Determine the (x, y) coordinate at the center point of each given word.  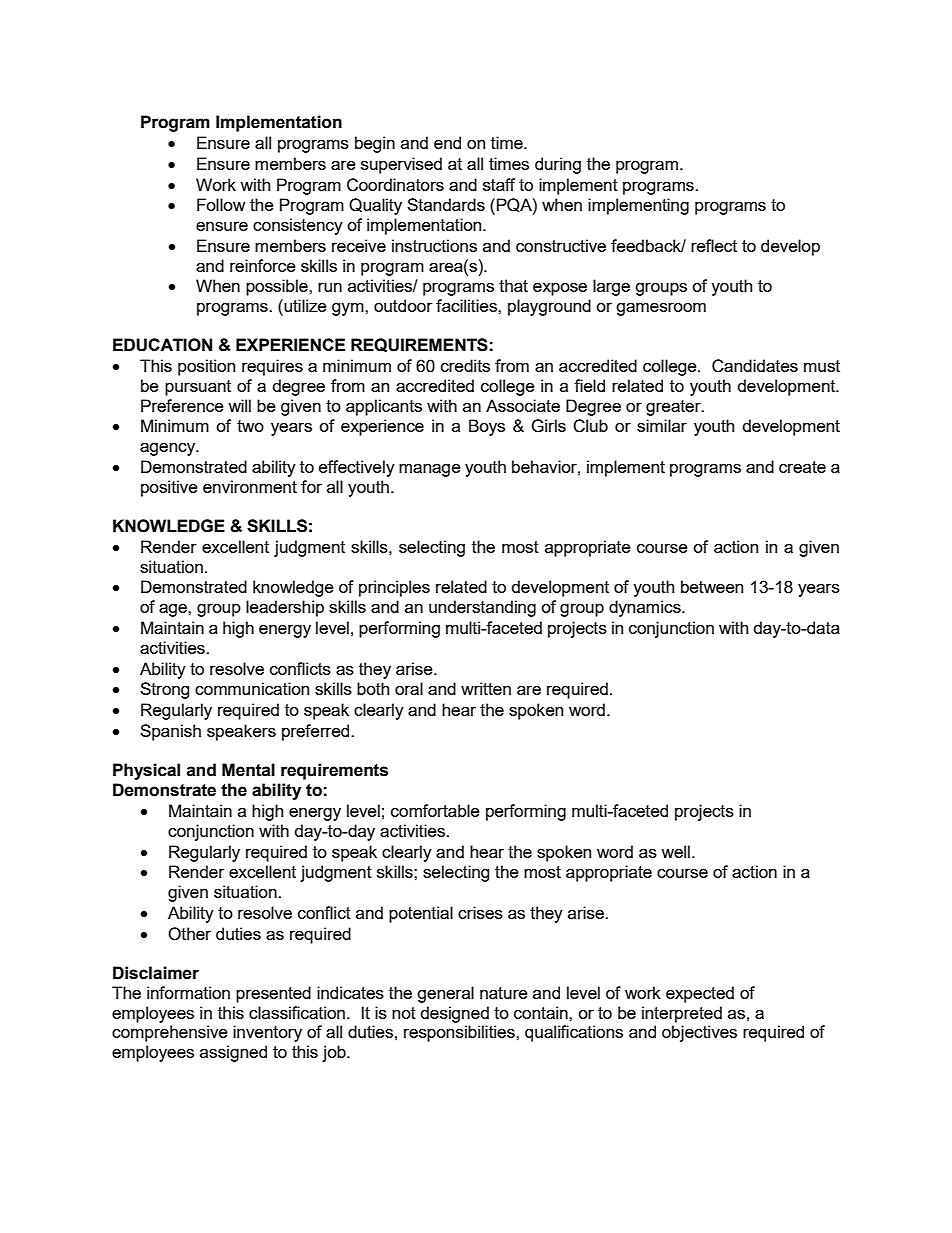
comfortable (435, 810)
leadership (285, 608)
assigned (233, 1053)
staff (499, 184)
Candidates (755, 366)
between (712, 586)
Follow (221, 204)
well (675, 851)
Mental (248, 770)
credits (465, 365)
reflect (714, 245)
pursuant (198, 388)
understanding (482, 608)
